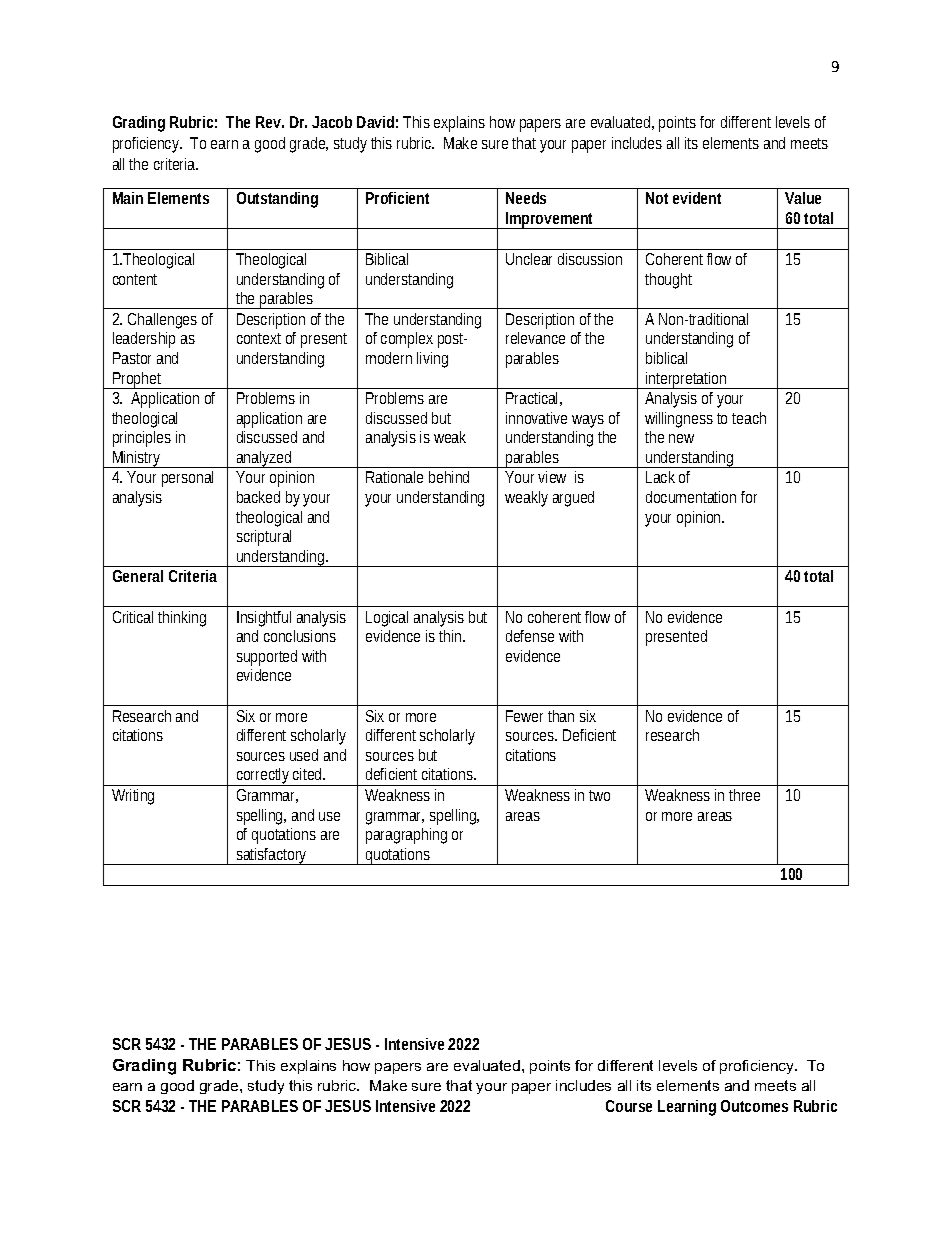  I want to click on than, so click(561, 716).
